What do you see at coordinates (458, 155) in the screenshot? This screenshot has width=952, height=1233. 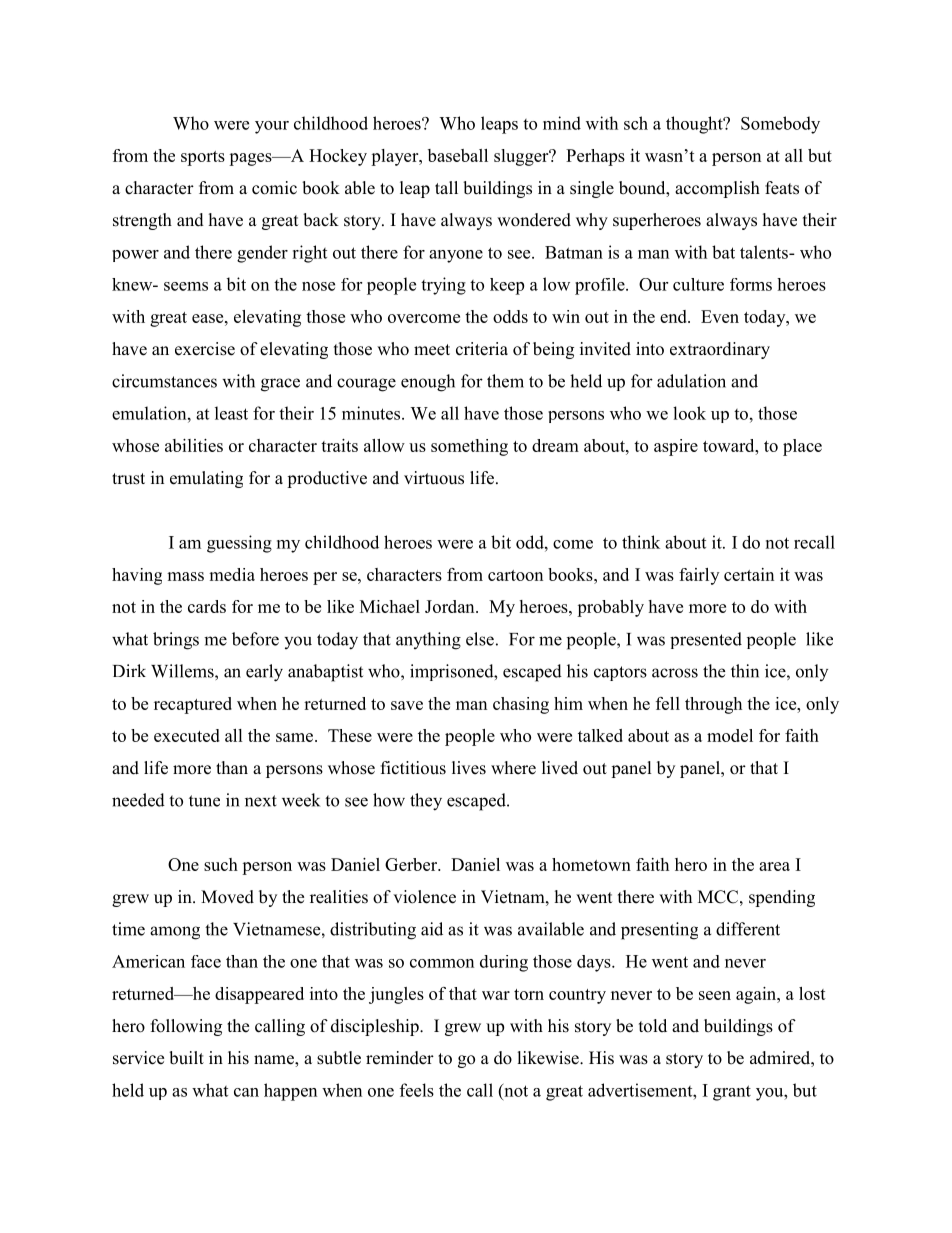 I see `baseball` at bounding box center [458, 155].
